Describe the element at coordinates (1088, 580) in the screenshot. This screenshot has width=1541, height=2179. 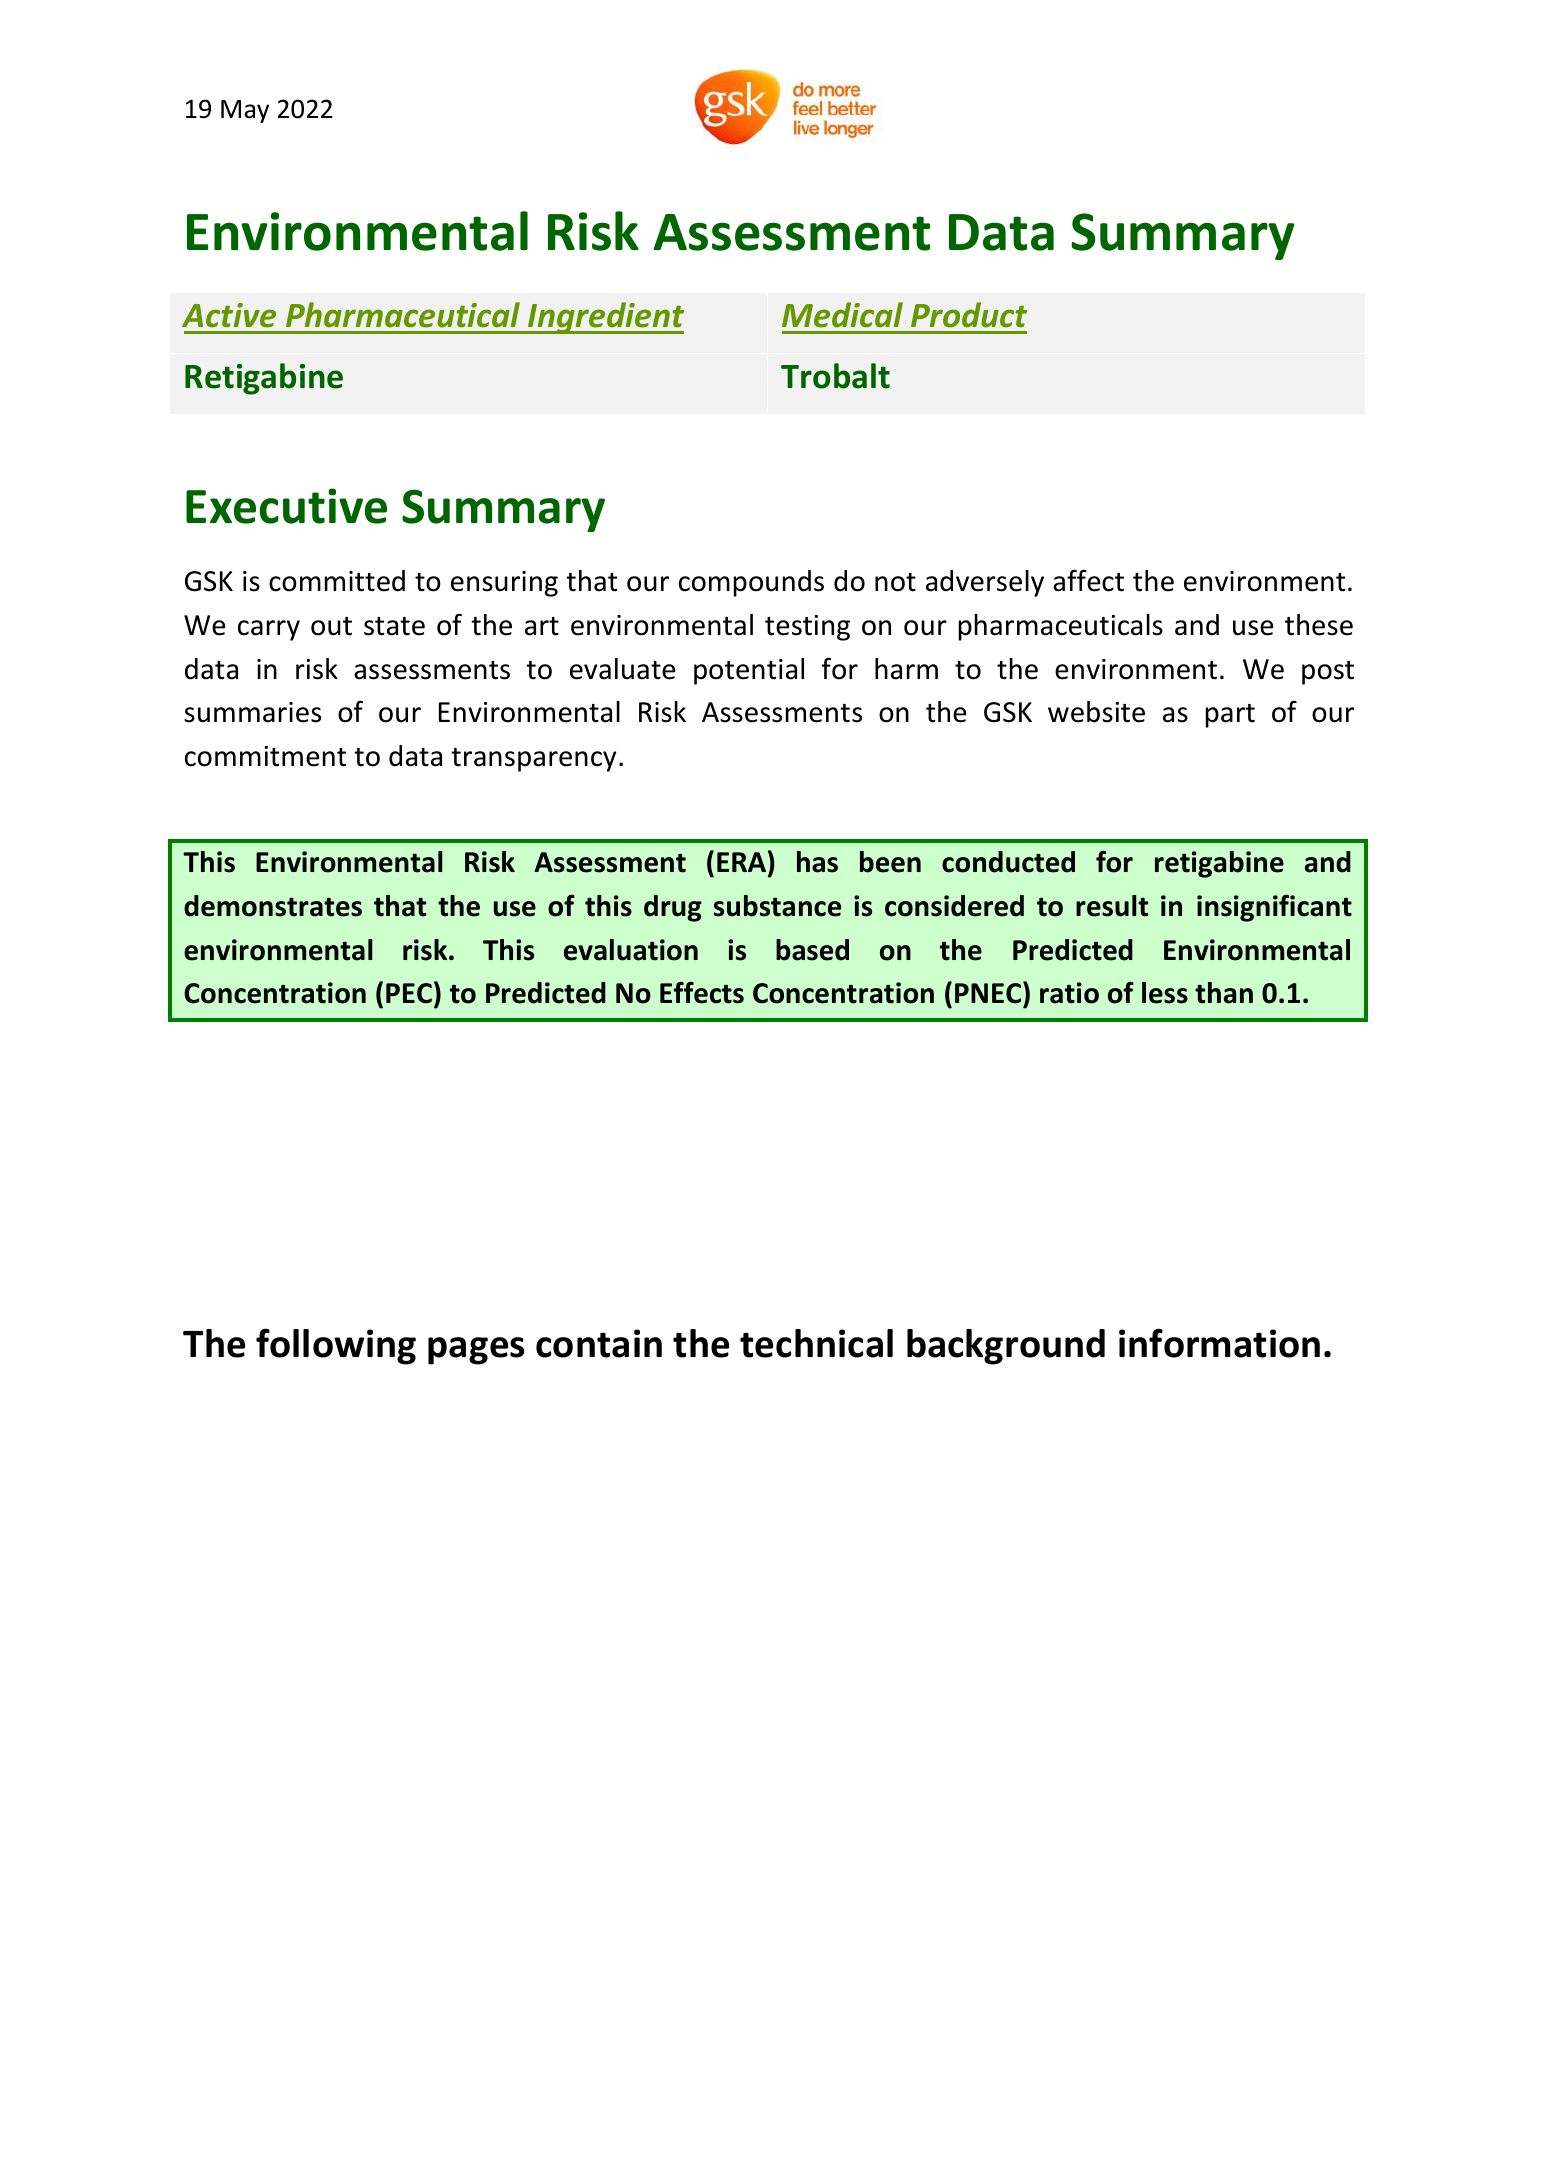
I see `affect` at that location.
